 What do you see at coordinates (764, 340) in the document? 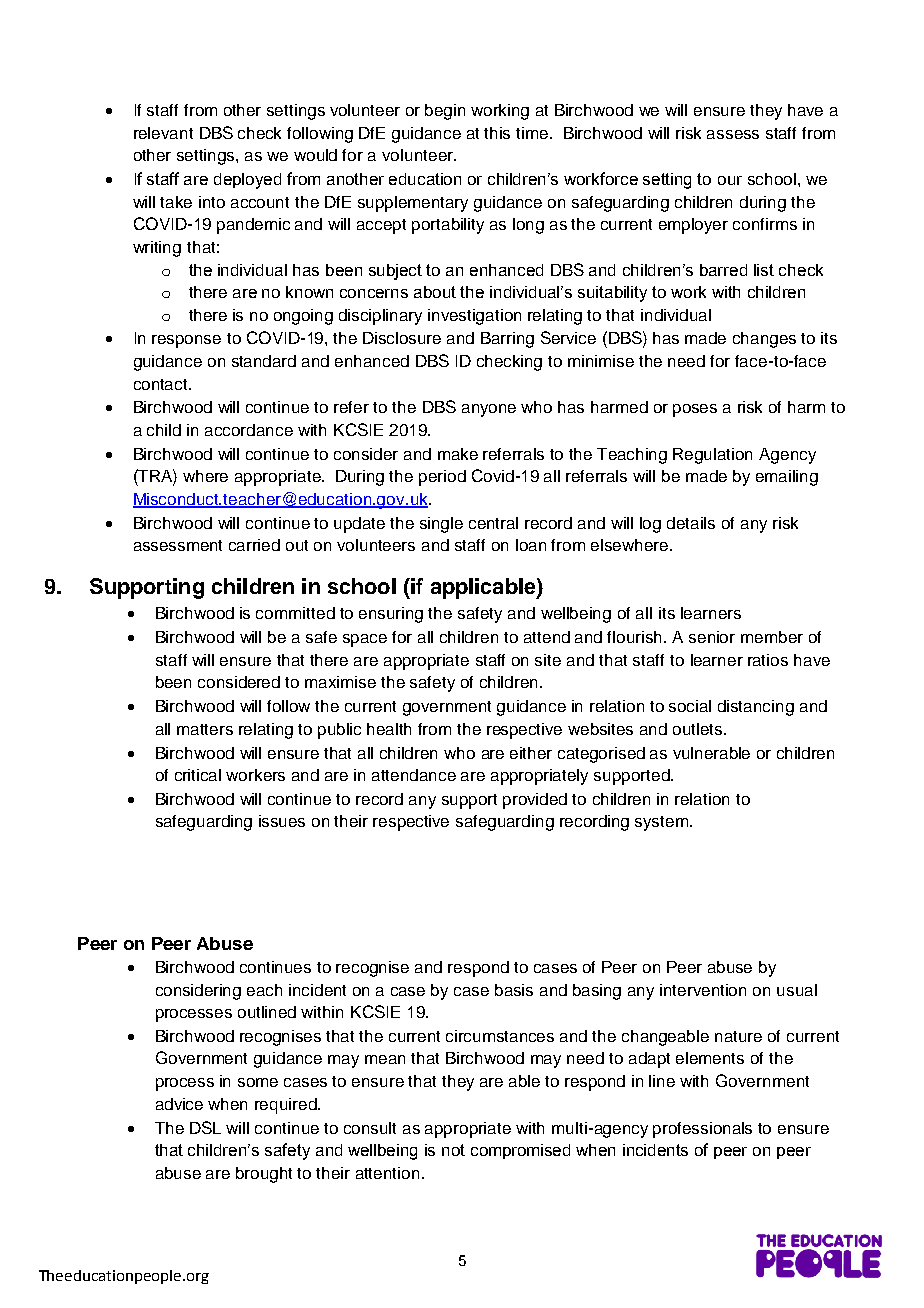
I see `changes` at bounding box center [764, 340].
